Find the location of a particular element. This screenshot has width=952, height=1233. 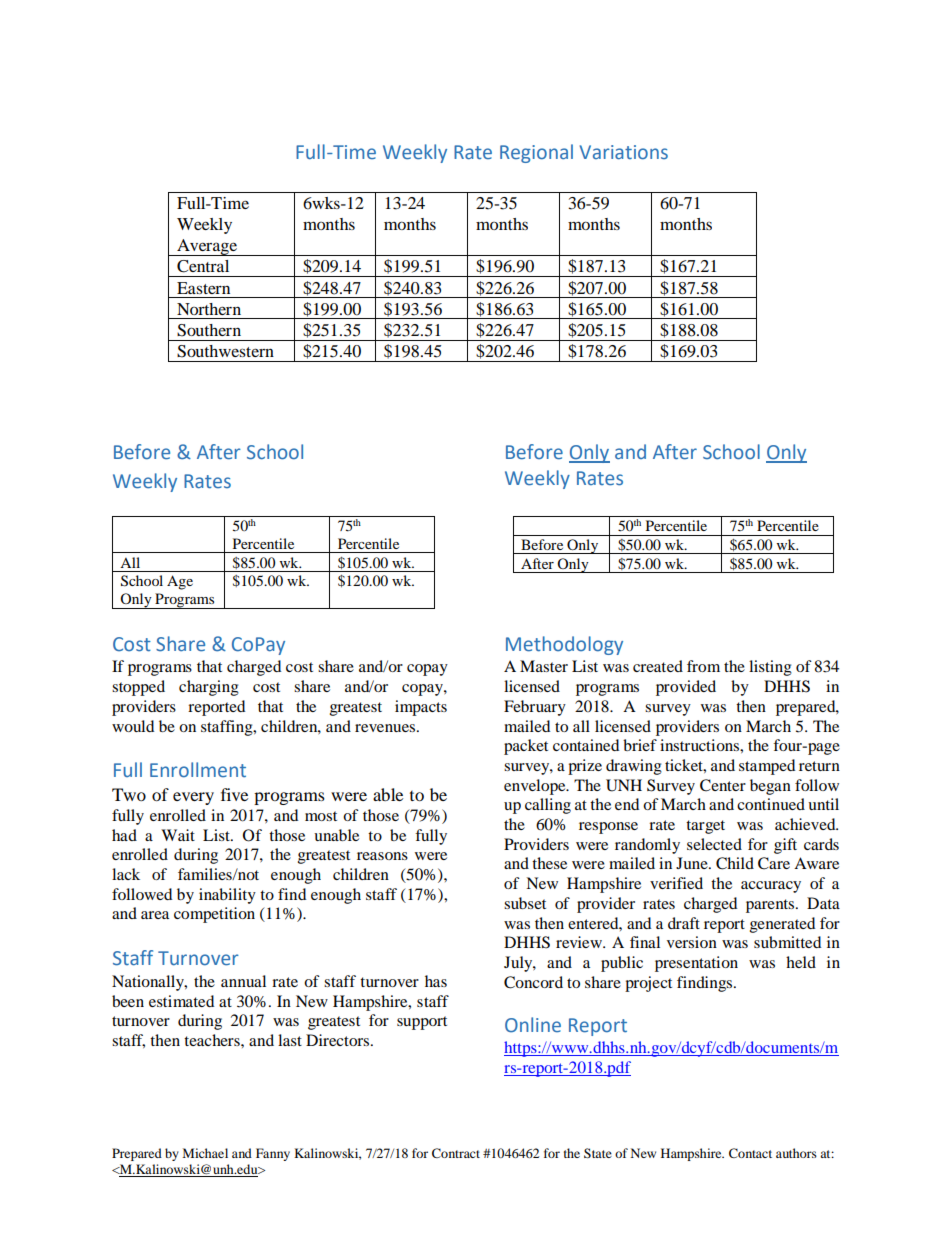

Variations is located at coordinates (624, 152).
